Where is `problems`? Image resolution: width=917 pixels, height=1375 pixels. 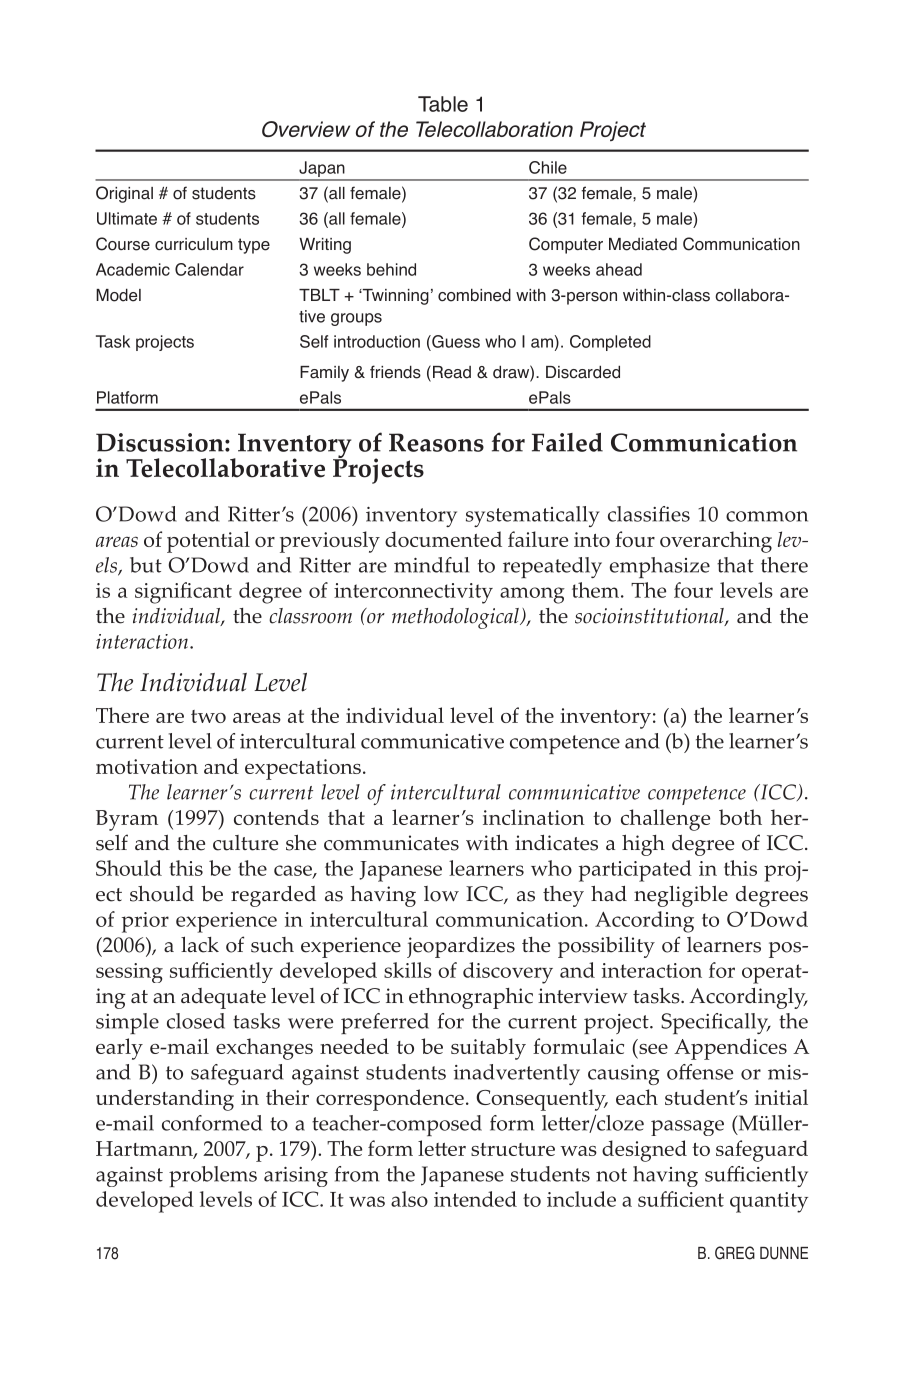
problems is located at coordinates (213, 1176).
